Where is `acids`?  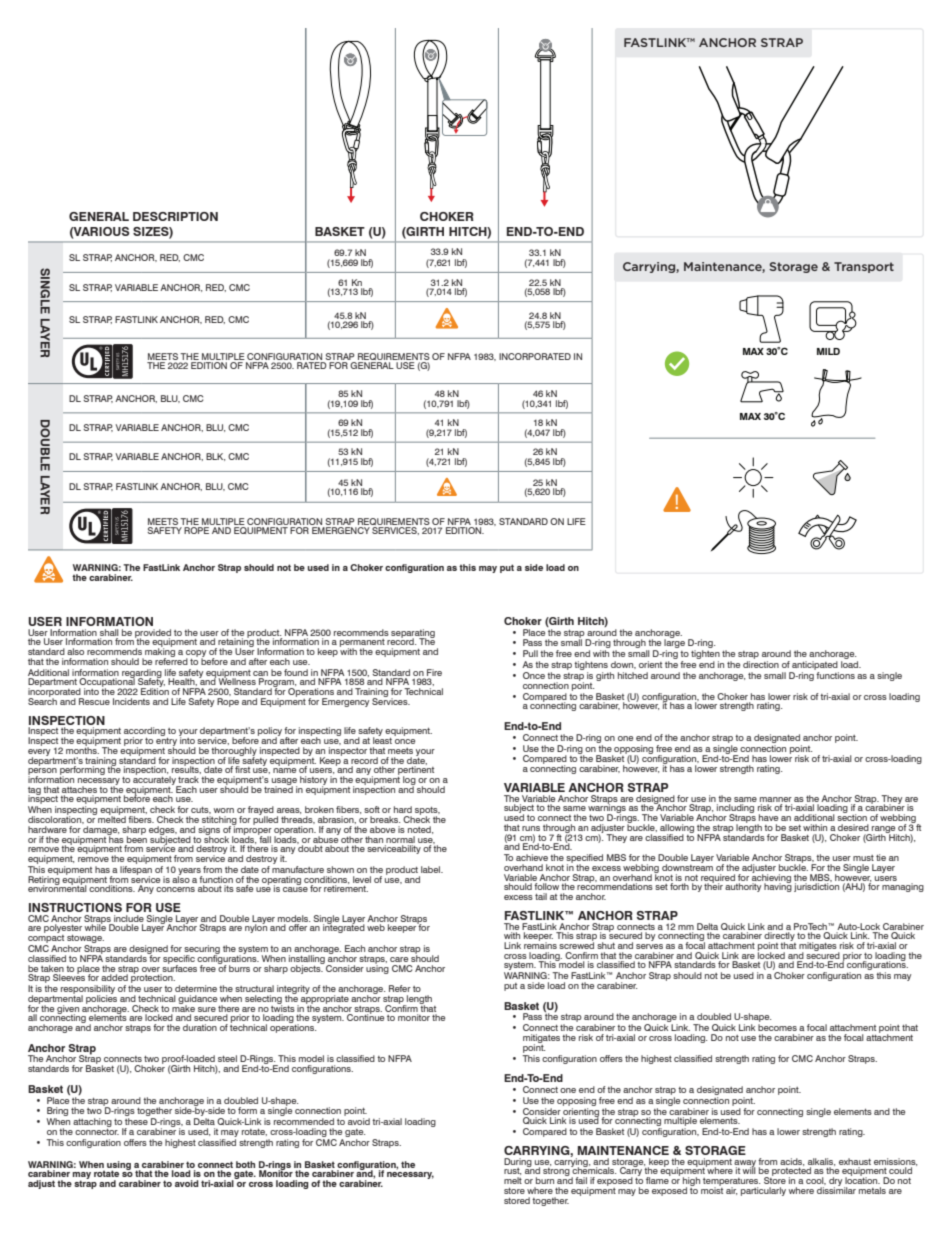
acids is located at coordinates (792, 1162).
